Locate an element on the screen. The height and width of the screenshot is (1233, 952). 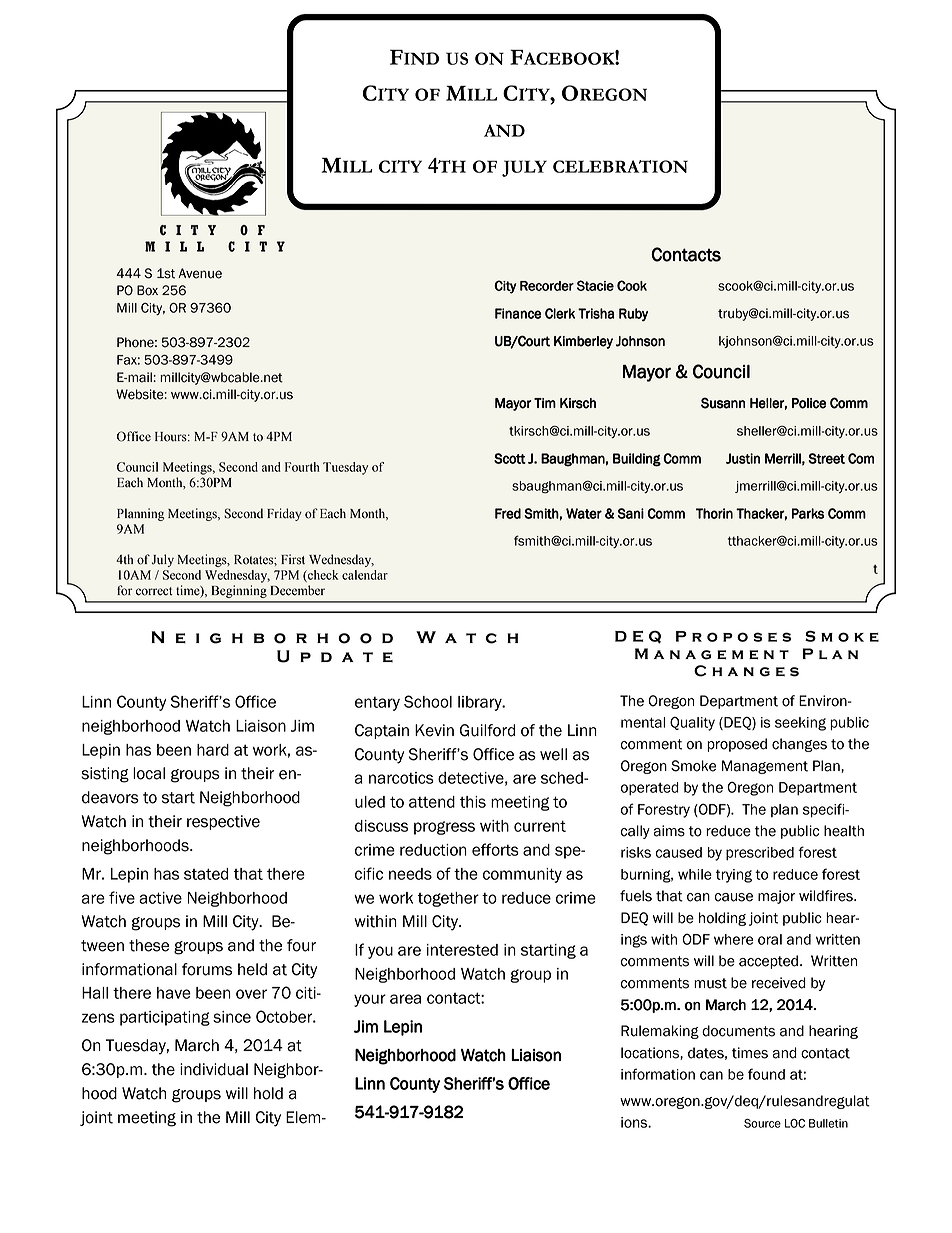
found is located at coordinates (766, 1074).
